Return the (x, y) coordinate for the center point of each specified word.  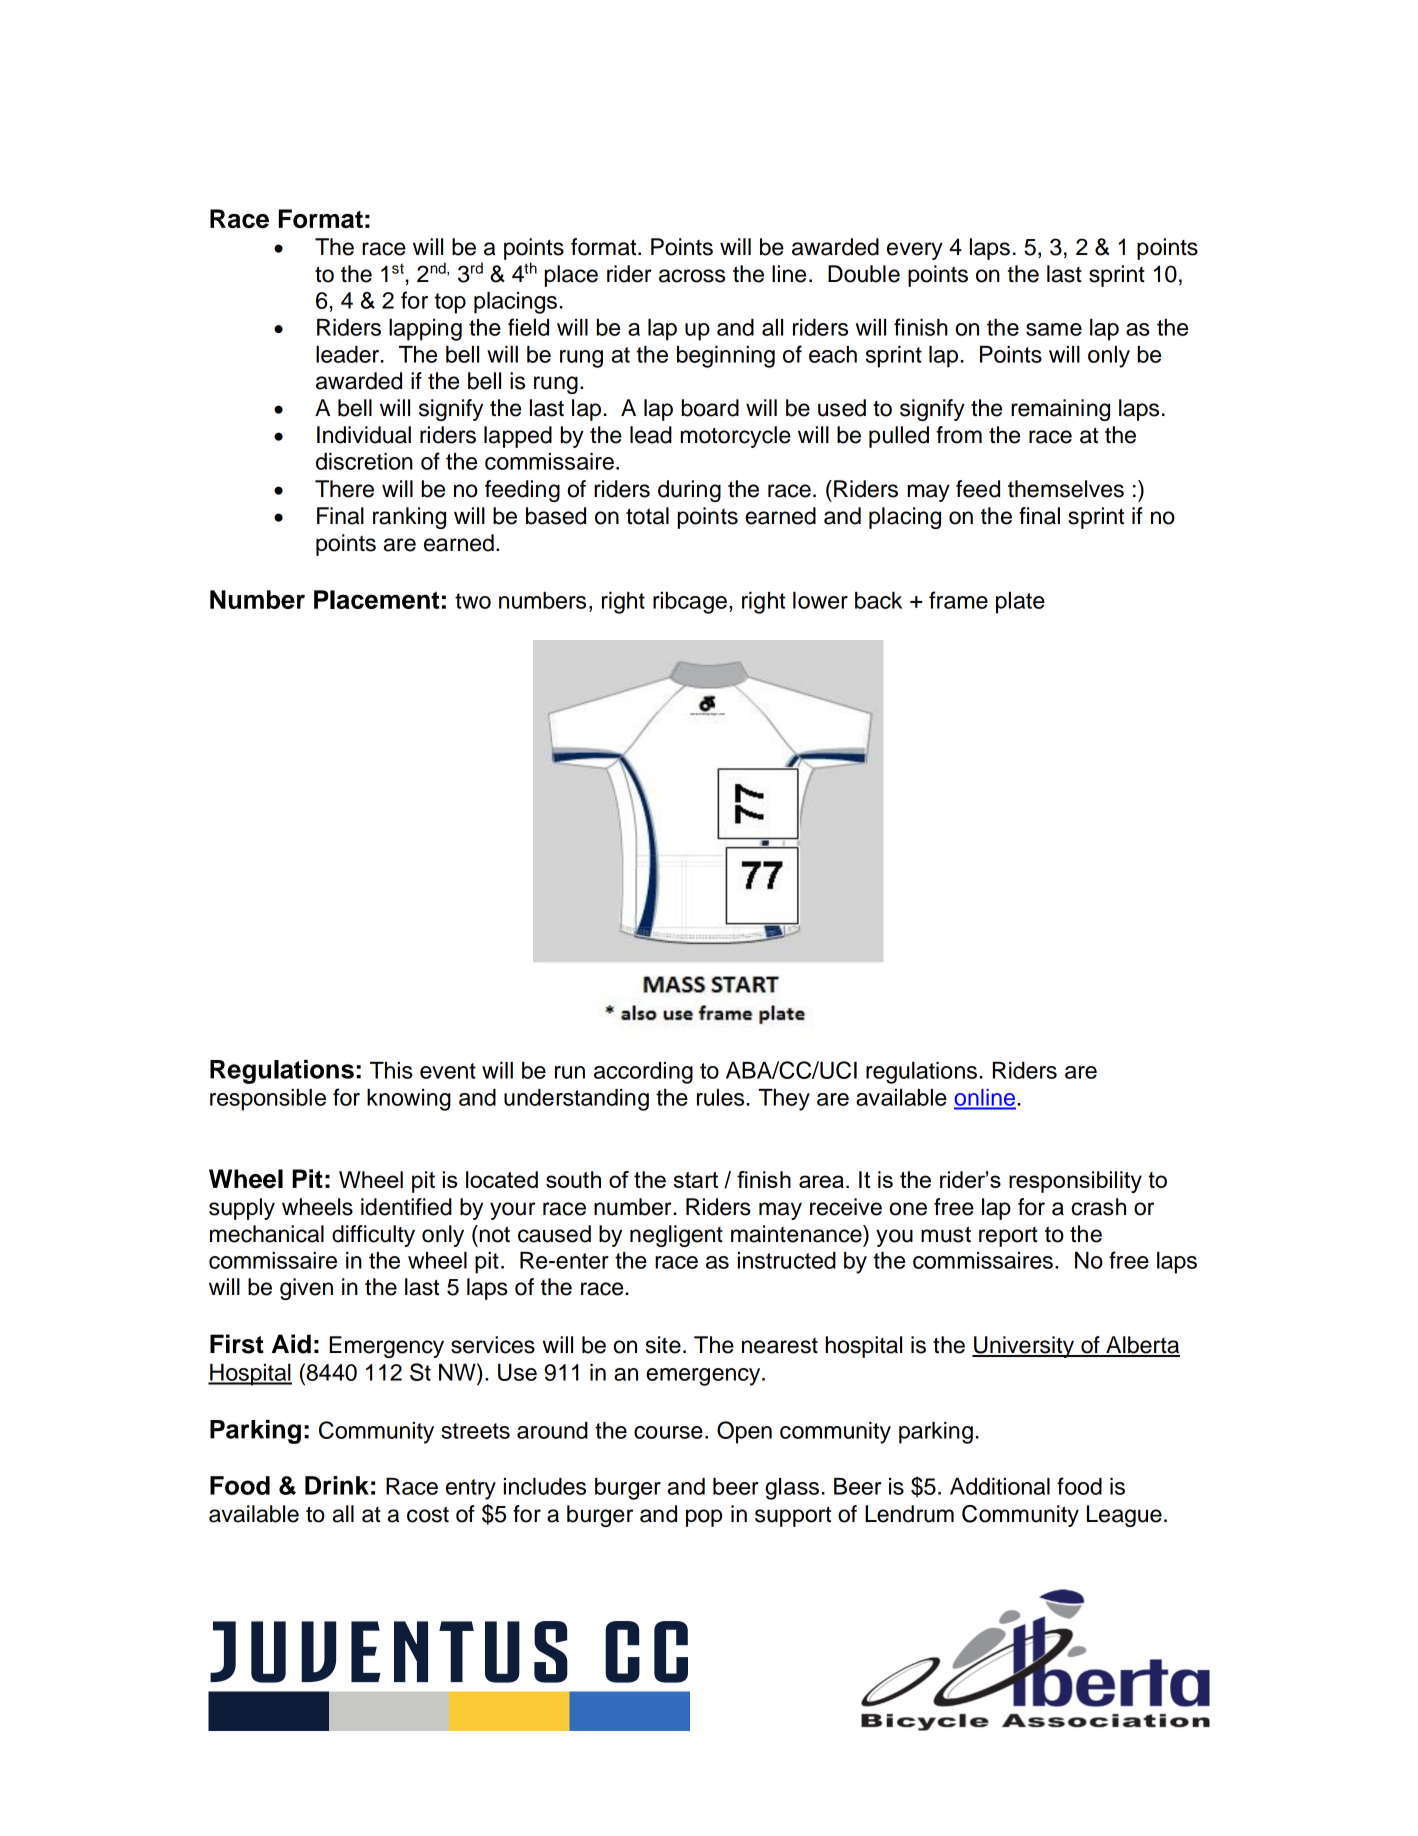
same (1054, 329)
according (643, 1073)
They (784, 1100)
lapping (425, 330)
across (692, 276)
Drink (337, 1485)
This (391, 1070)
